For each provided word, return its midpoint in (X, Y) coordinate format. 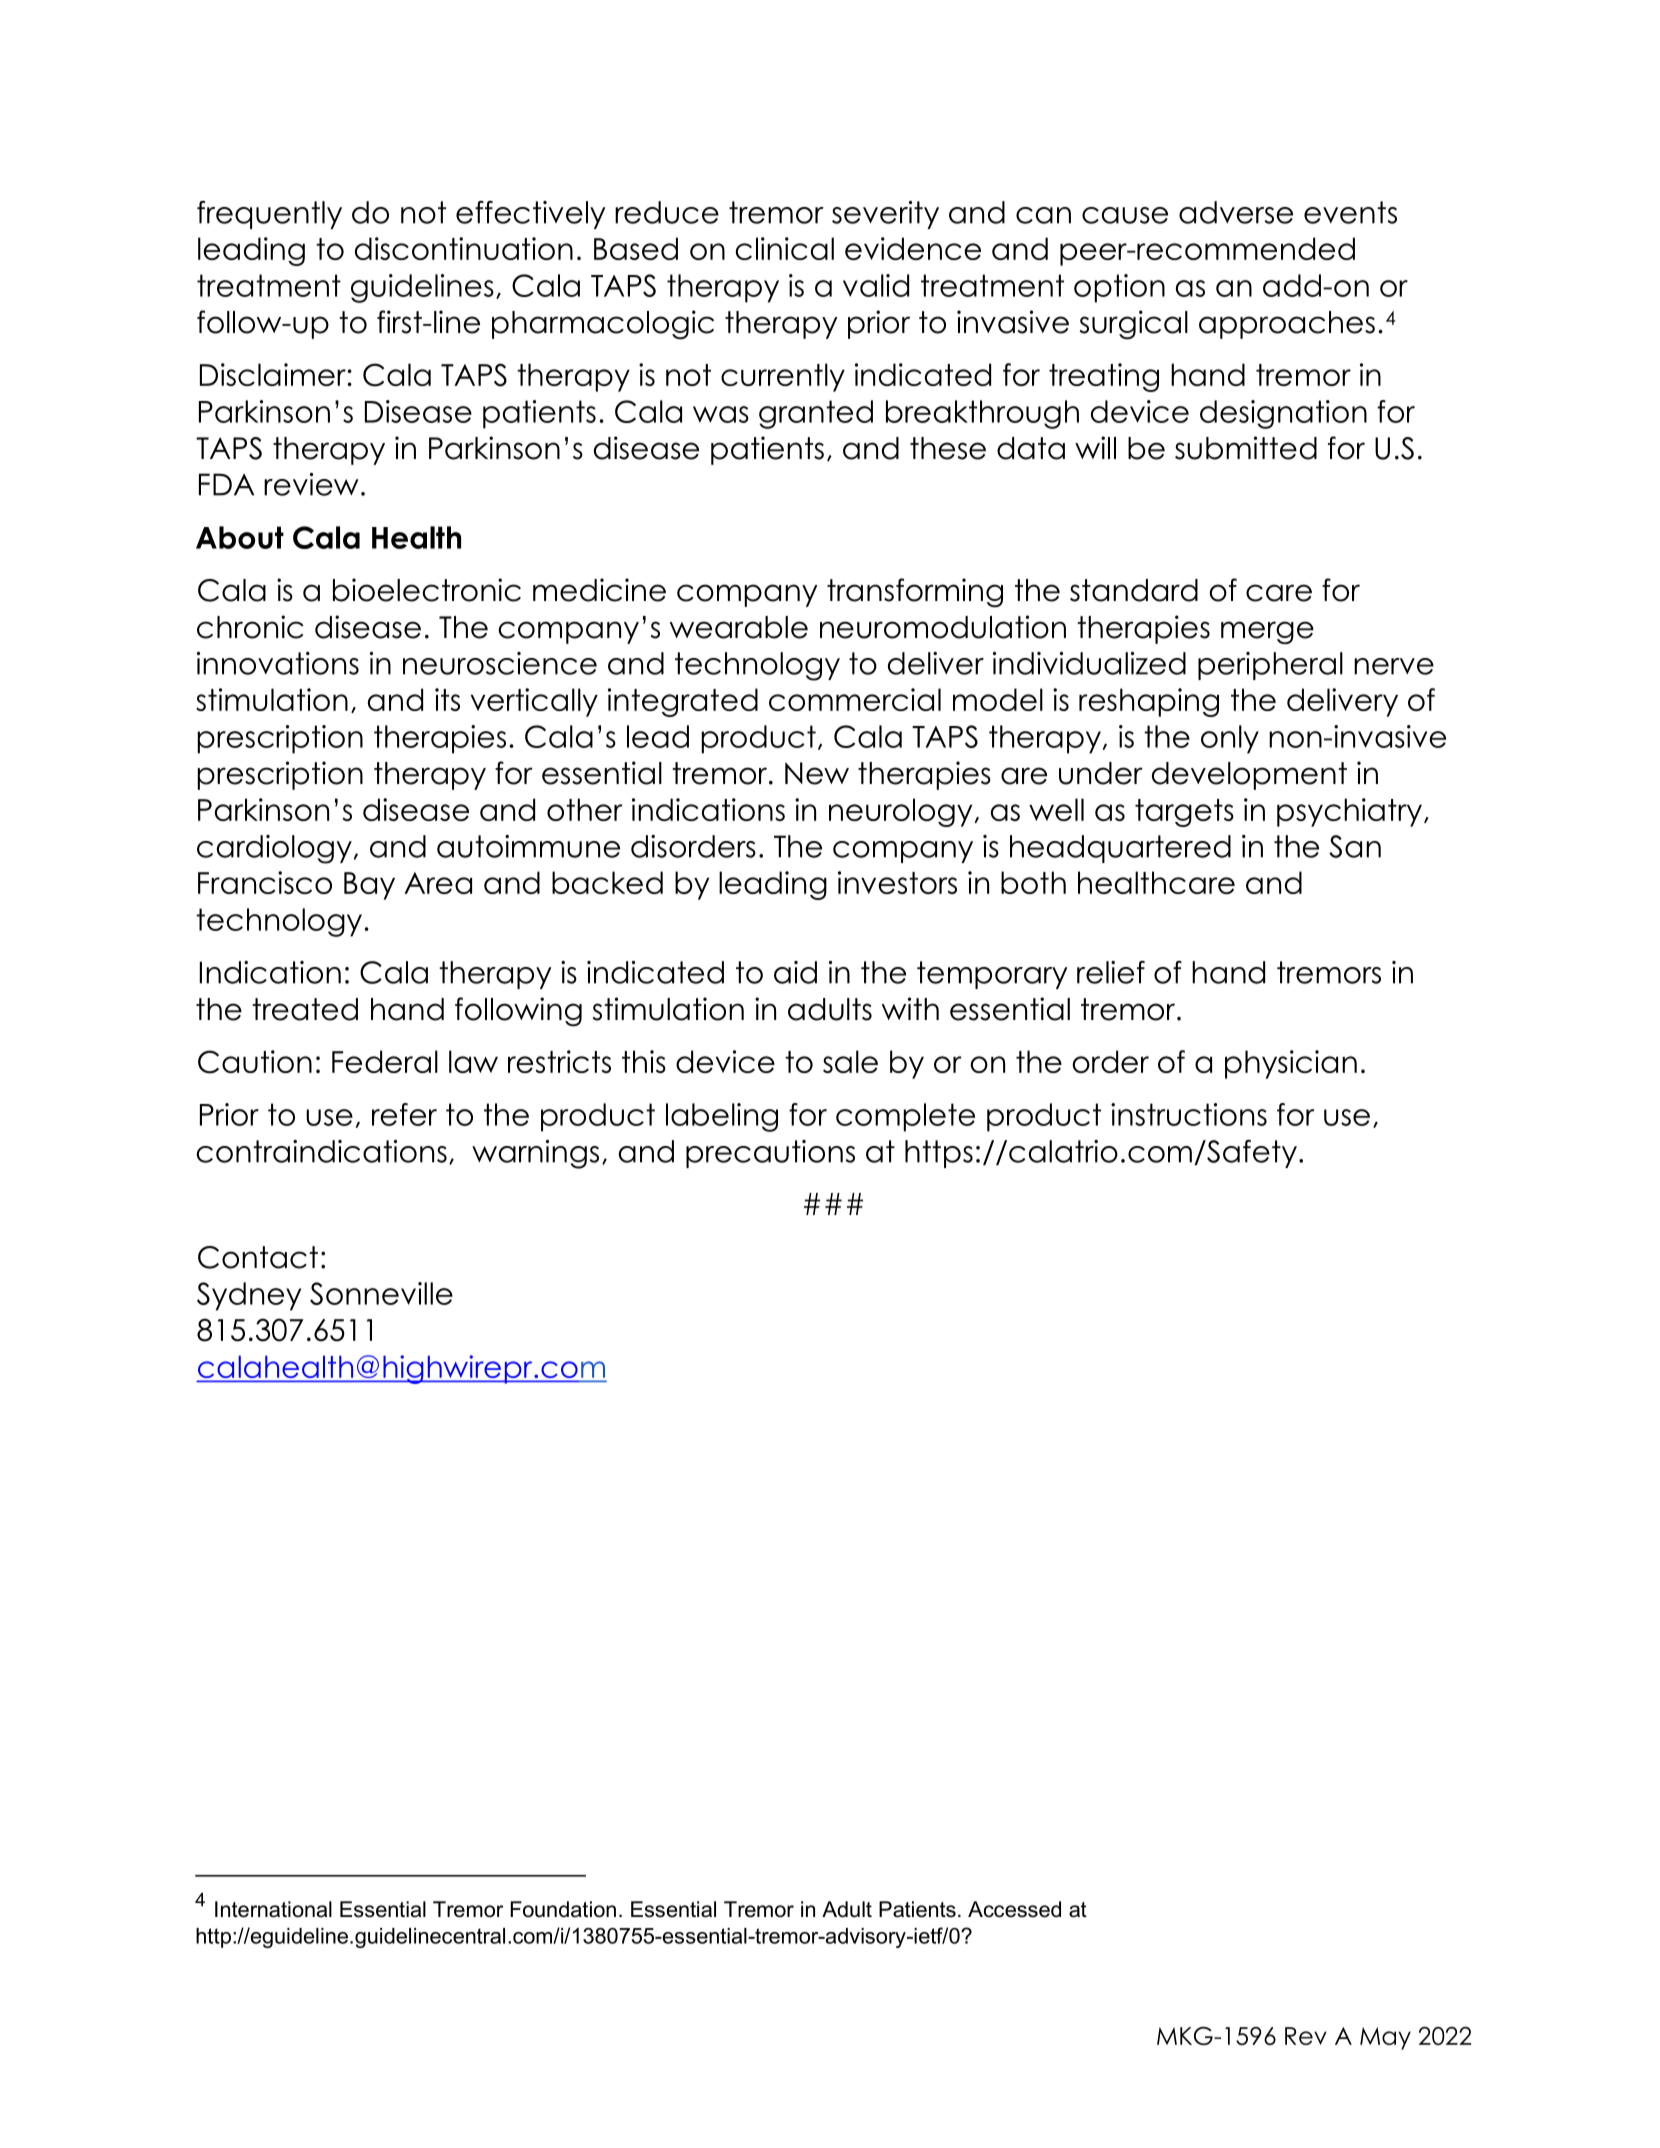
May (1385, 2038)
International (273, 1909)
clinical (784, 248)
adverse (1236, 212)
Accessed (1014, 1909)
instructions (1189, 1114)
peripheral (1270, 666)
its (447, 699)
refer (404, 1114)
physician (1291, 1064)
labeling (722, 1117)
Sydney (249, 1296)
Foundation (563, 1909)
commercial (855, 699)
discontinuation (464, 248)
